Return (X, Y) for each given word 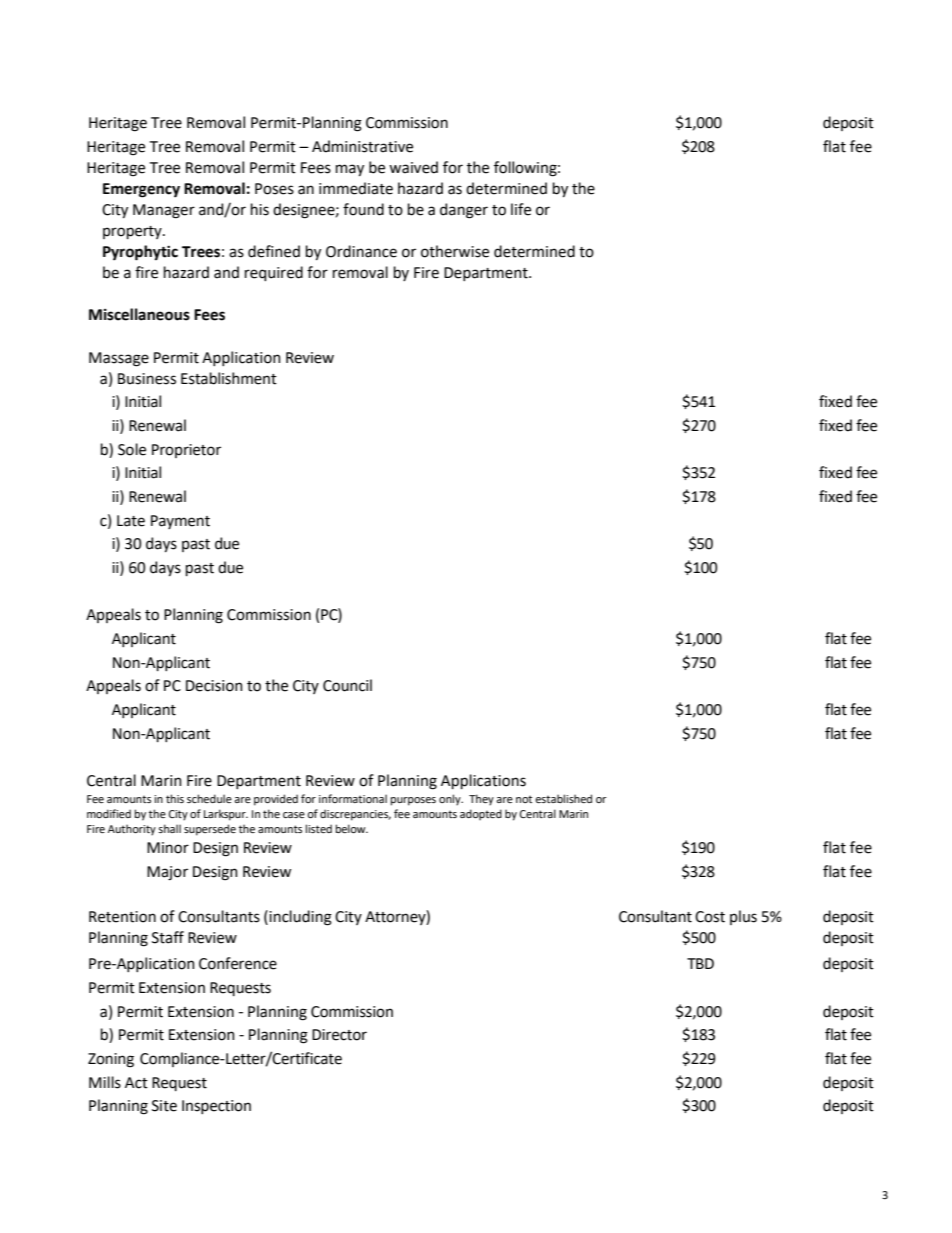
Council (347, 685)
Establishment (229, 378)
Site (164, 1106)
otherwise (455, 251)
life (521, 209)
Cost (710, 917)
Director (339, 1035)
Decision (214, 686)
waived (413, 167)
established (563, 798)
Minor (168, 848)
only (451, 800)
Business (147, 379)
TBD (700, 963)
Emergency (141, 190)
